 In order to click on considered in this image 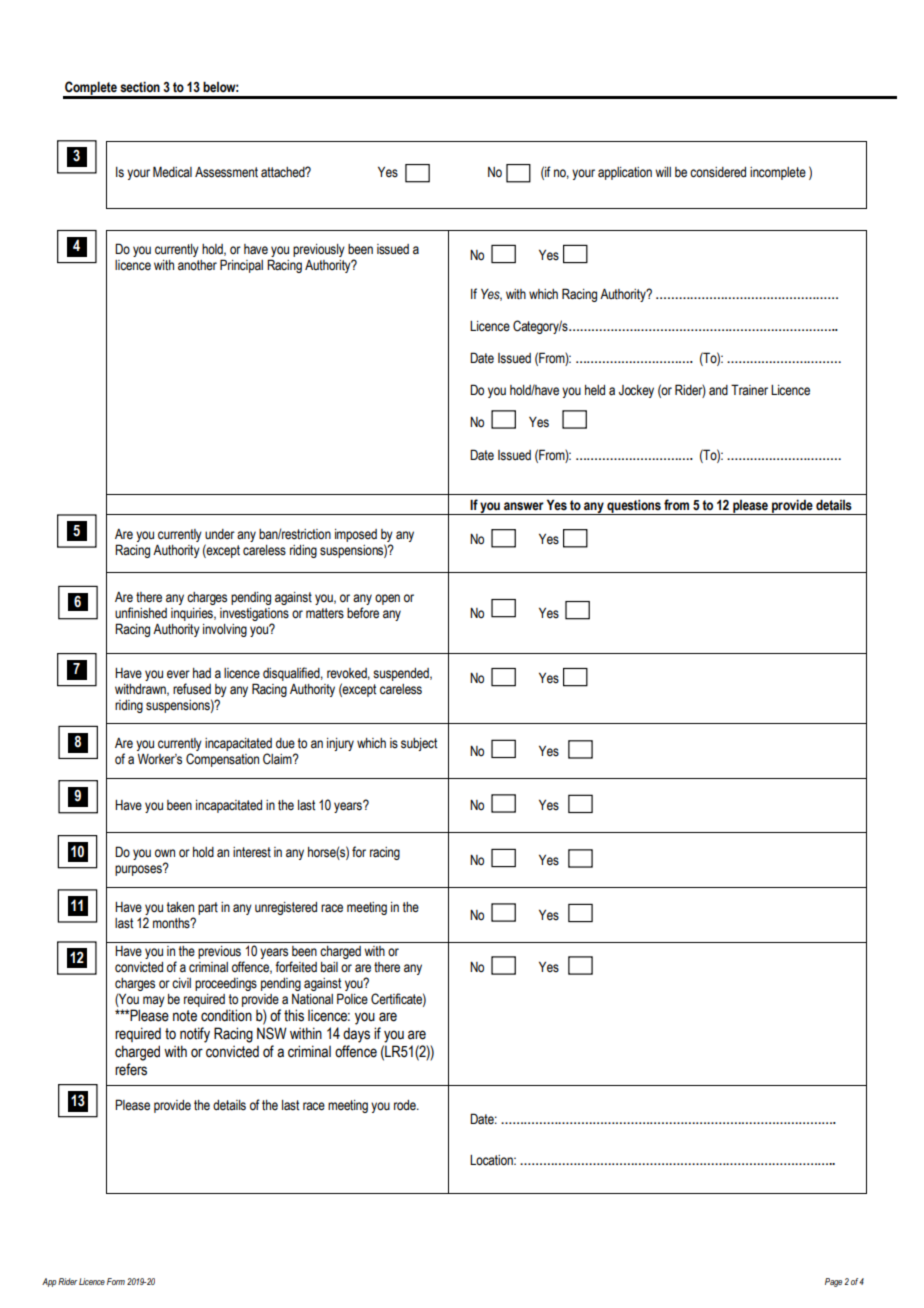, I will do `click(718, 172)`.
